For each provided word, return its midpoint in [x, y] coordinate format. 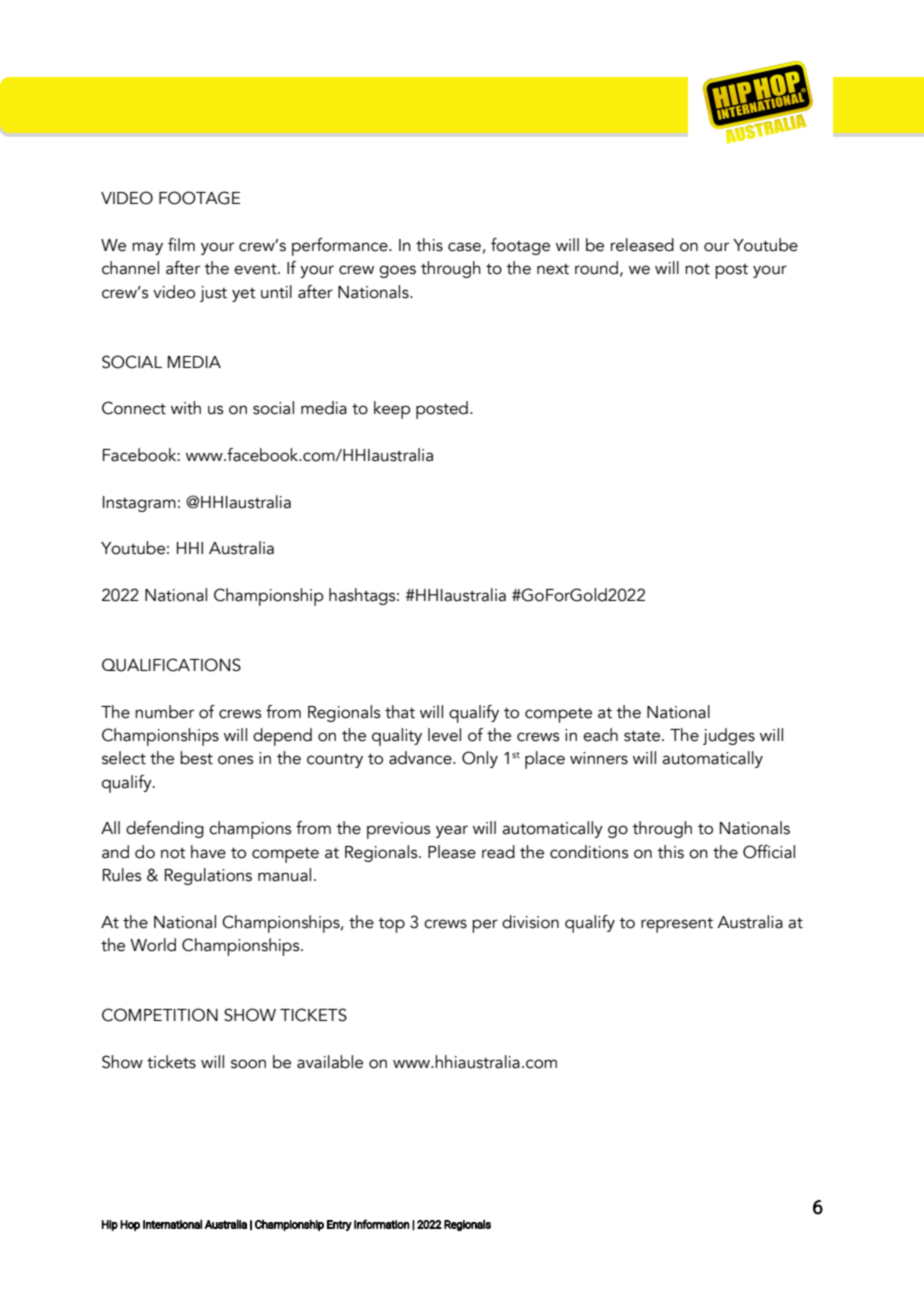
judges [729, 736]
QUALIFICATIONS [171, 665]
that [400, 712]
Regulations [208, 876]
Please [452, 852]
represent [677, 925]
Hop [130, 1225]
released [642, 245]
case [464, 247]
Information [382, 1224]
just [213, 294]
